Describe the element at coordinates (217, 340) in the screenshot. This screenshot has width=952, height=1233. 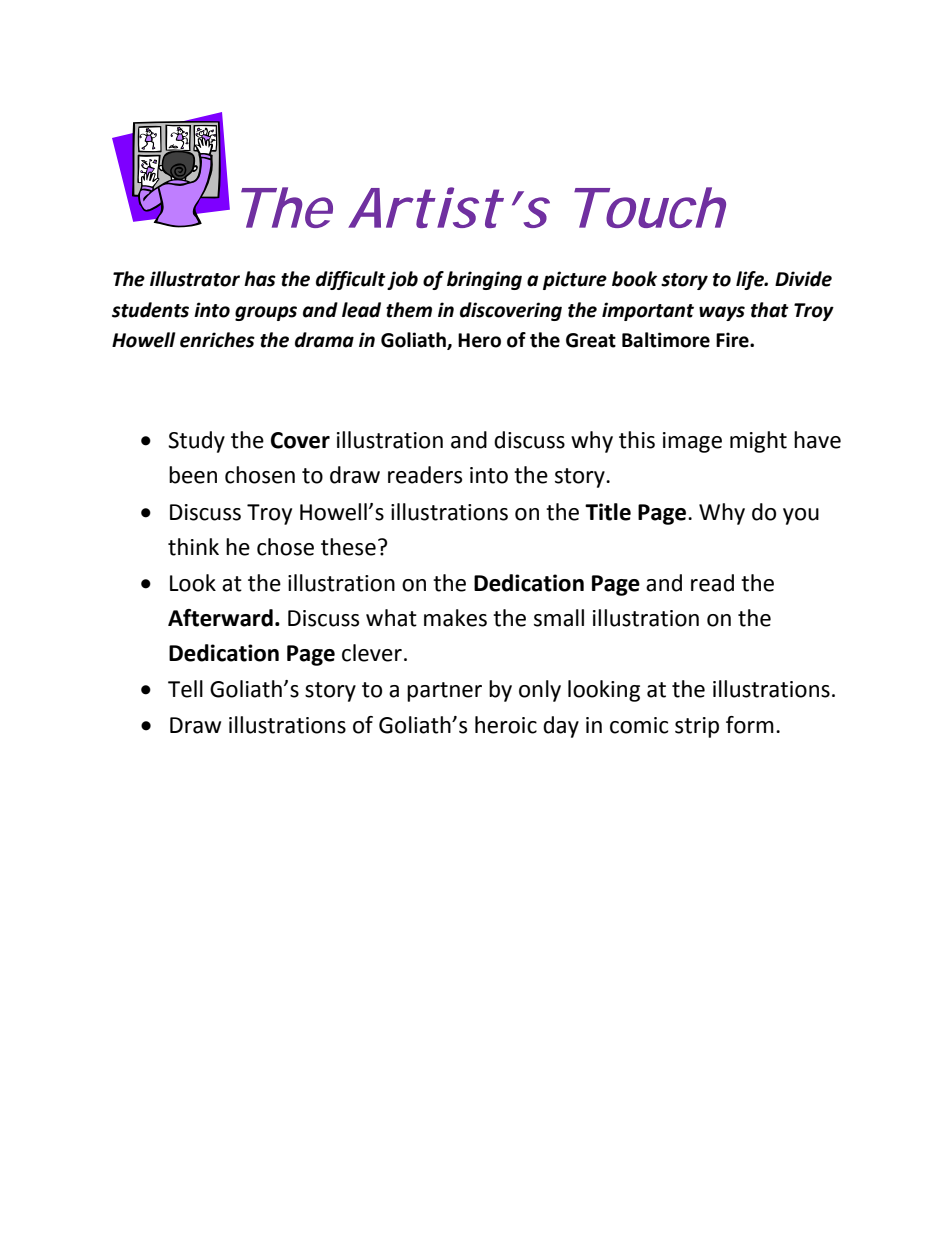
I see `enriches` at that location.
